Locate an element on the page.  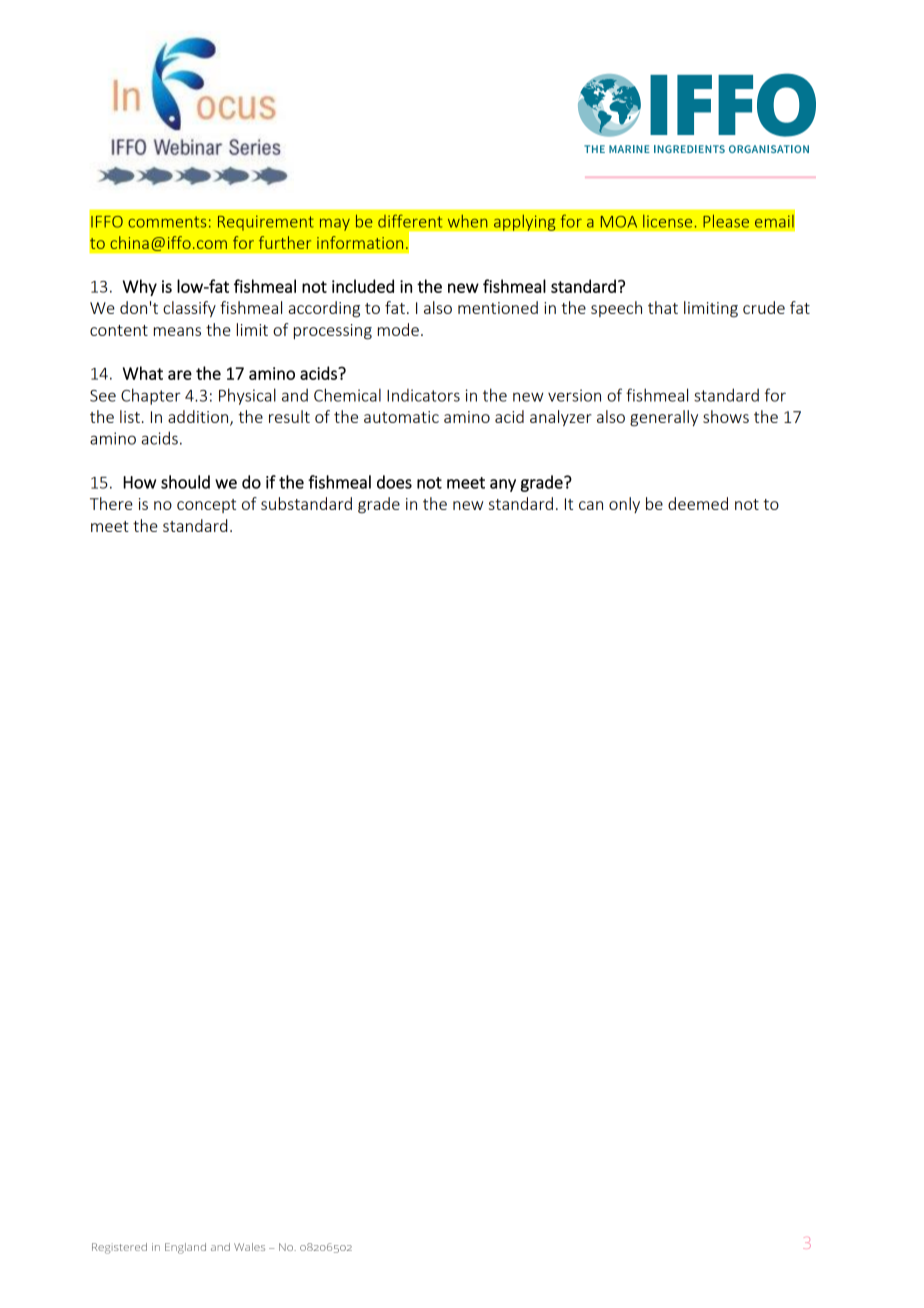
generally is located at coordinates (664, 418).
